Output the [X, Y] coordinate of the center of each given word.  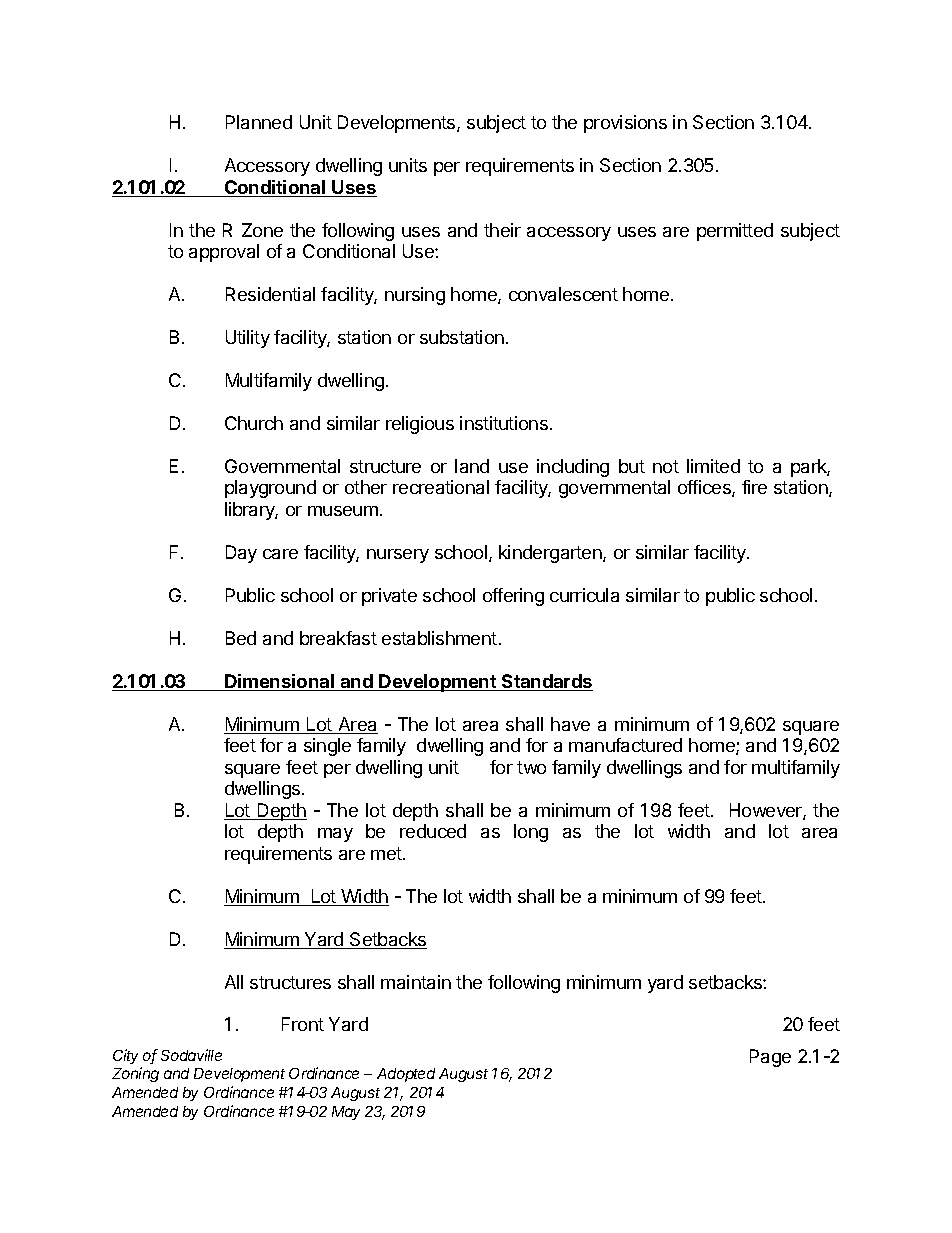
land [472, 466]
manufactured [625, 745]
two [531, 767]
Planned [259, 122]
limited [713, 466]
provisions [625, 124]
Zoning [135, 1074]
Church [254, 423]
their [502, 230]
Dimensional [279, 682]
